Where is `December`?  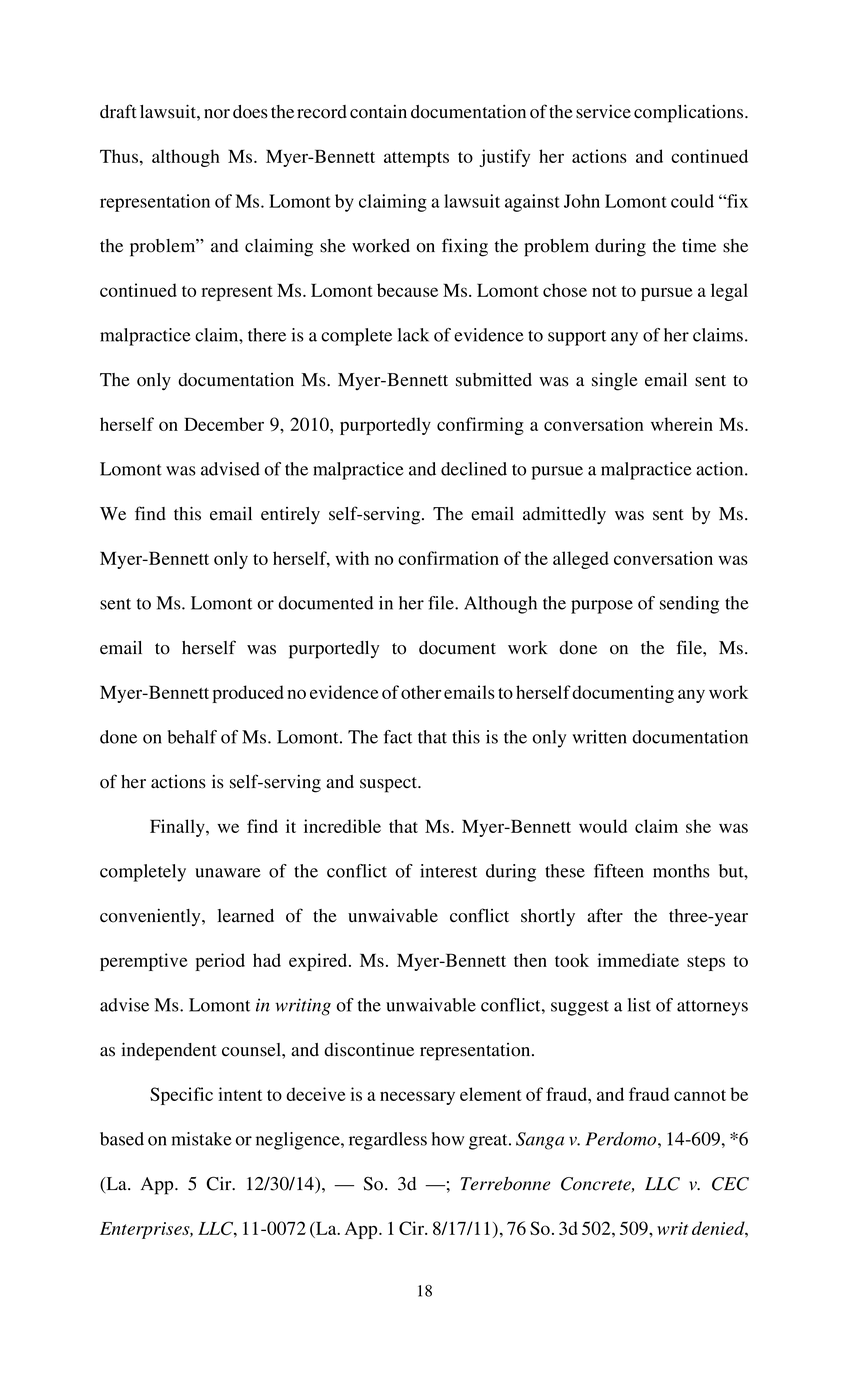
December is located at coordinates (224, 424).
